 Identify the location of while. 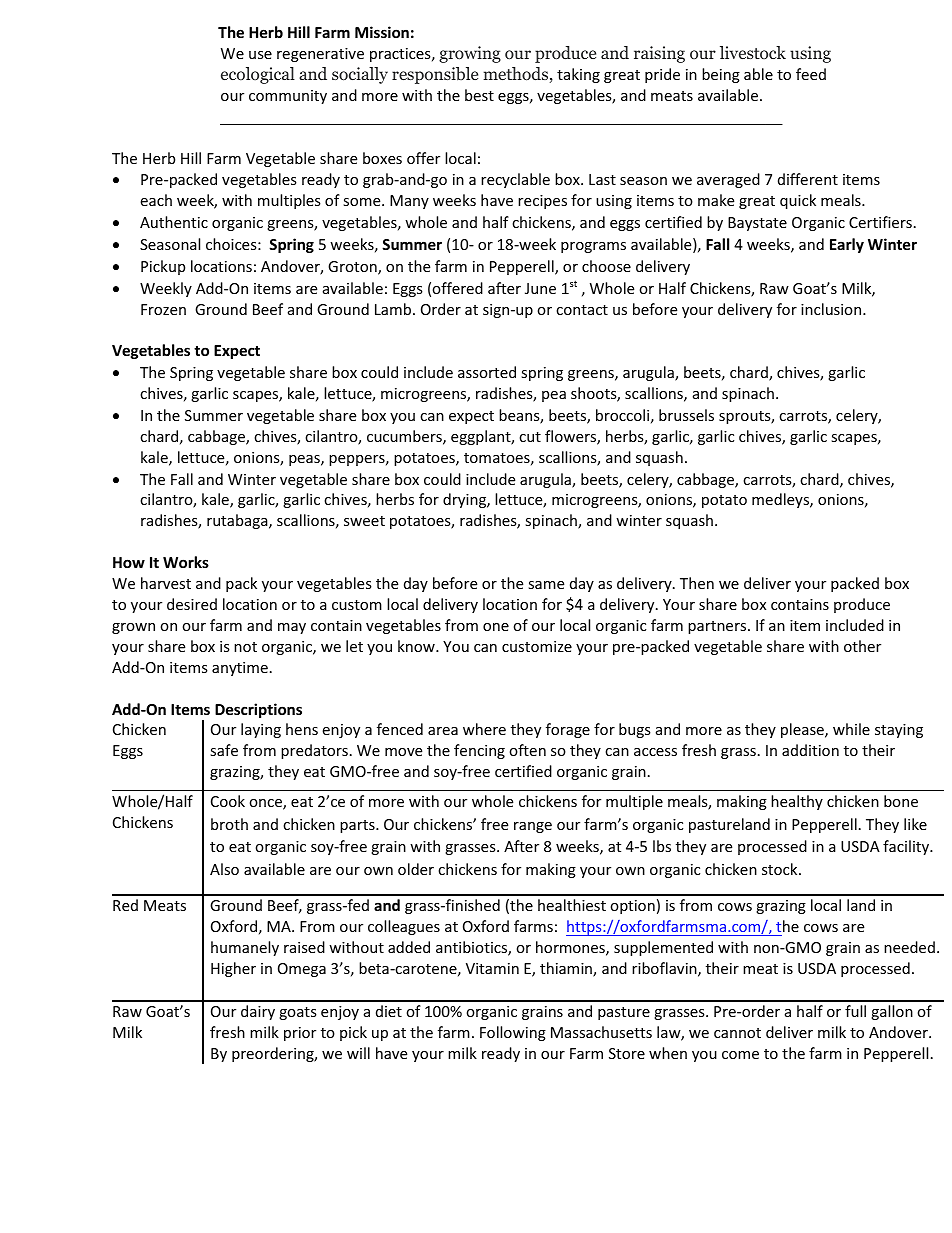
(851, 729).
